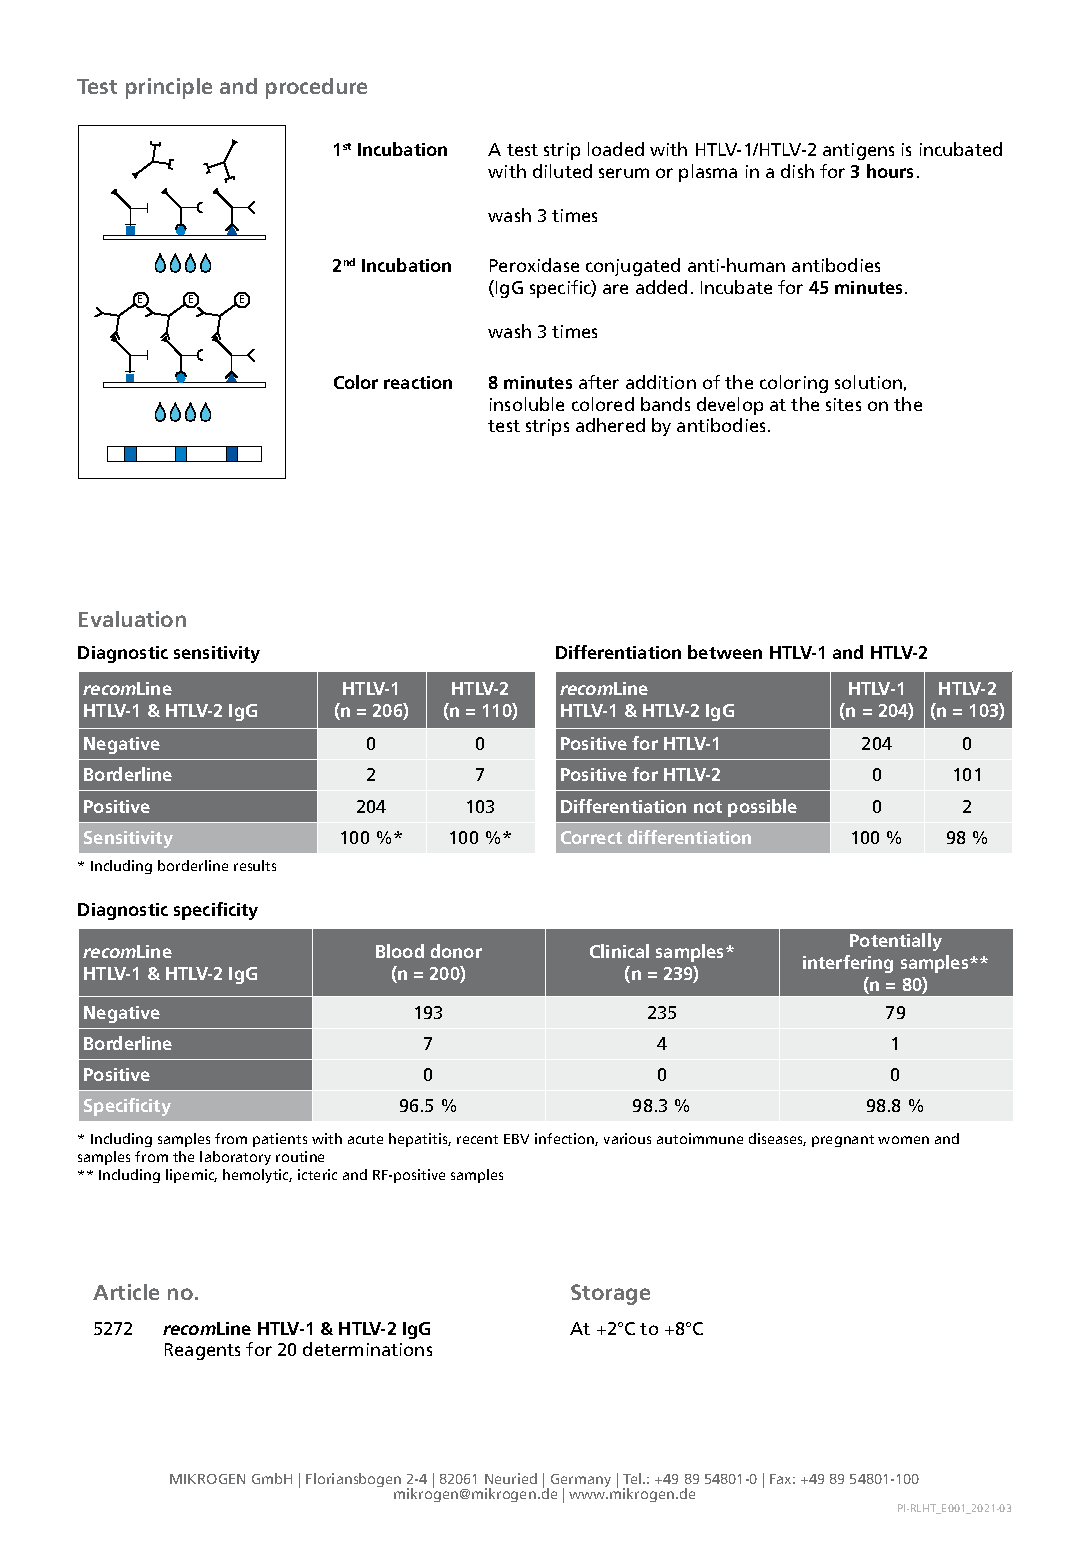 This document has width=1090, height=1541. I want to click on principle, so click(169, 88).
